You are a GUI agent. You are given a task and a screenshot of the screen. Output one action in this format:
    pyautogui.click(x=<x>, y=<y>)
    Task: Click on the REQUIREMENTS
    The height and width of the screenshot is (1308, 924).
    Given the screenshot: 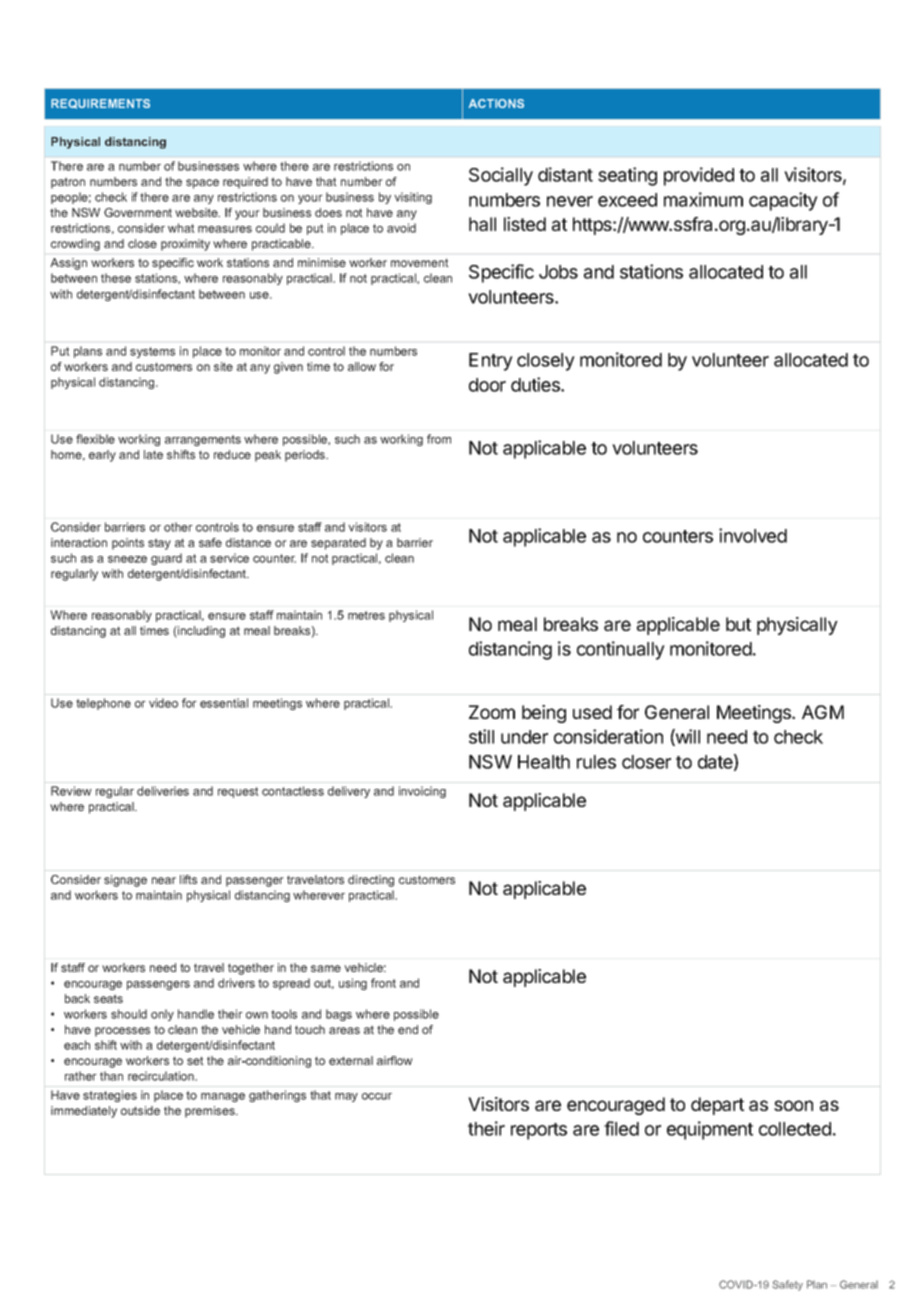 What is the action you would take?
    pyautogui.click(x=100, y=104)
